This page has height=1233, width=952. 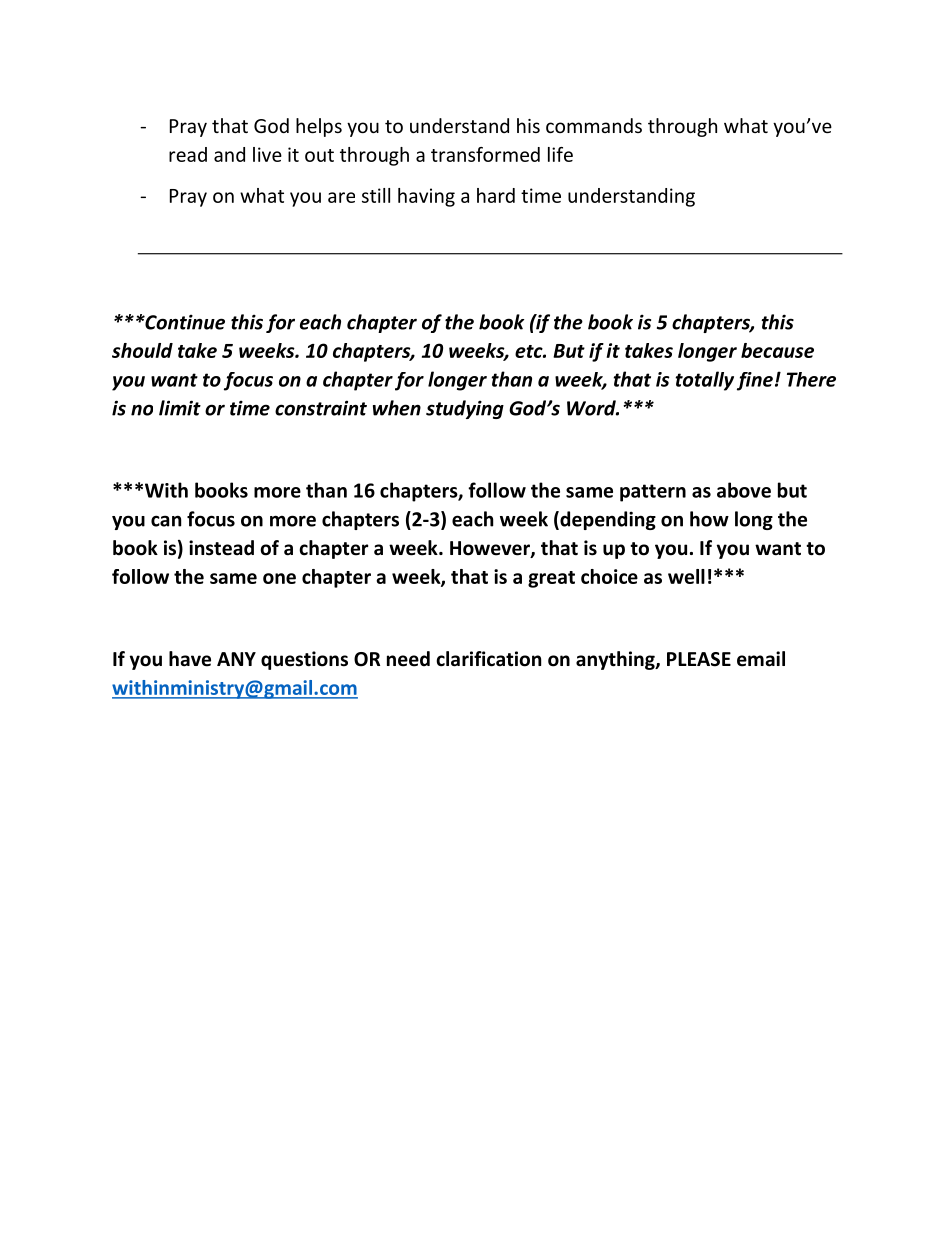 What do you see at coordinates (341, 197) in the page?
I see `are` at bounding box center [341, 197].
